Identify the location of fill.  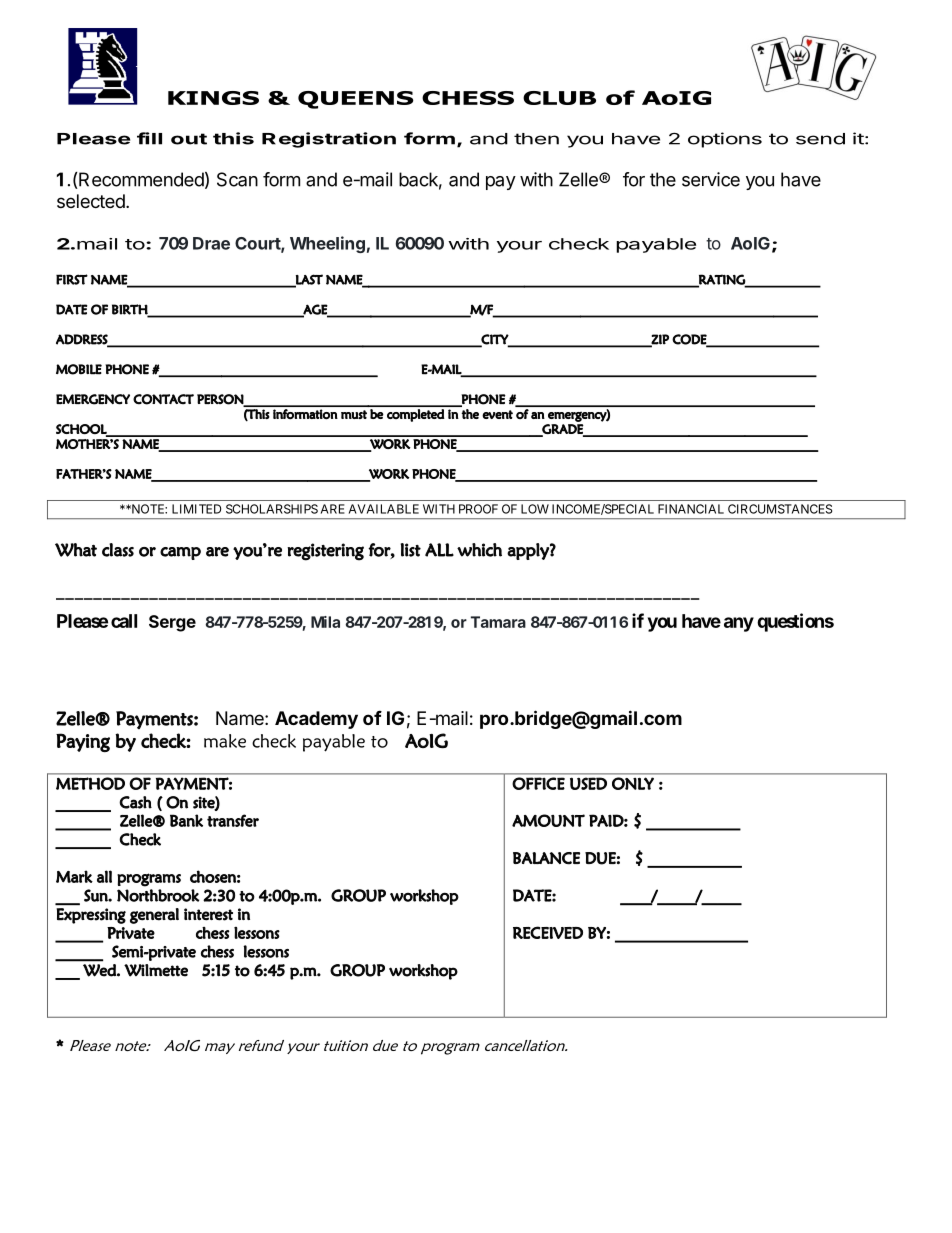
(149, 138).
